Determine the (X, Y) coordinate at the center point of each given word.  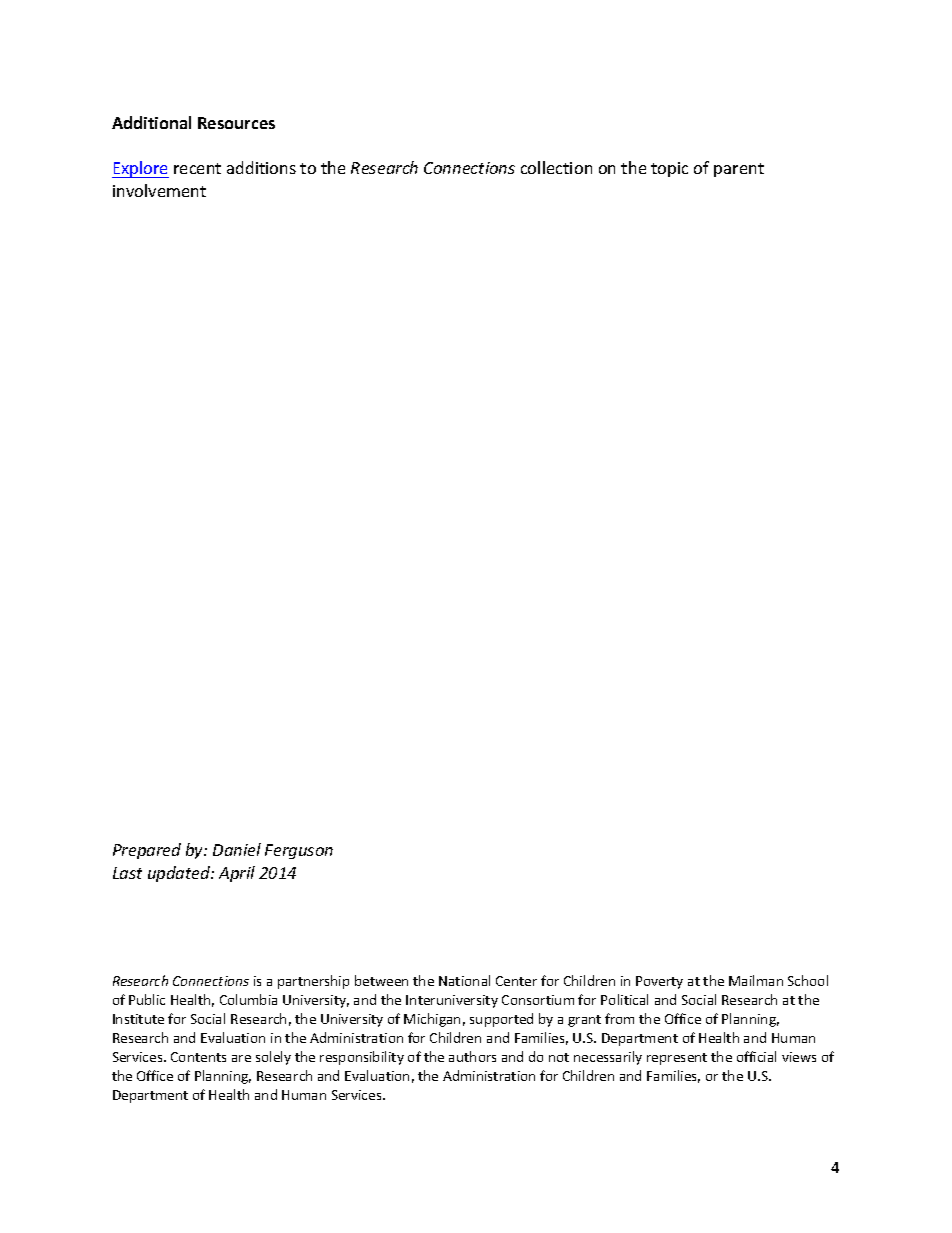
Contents (198, 1057)
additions (261, 167)
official (756, 1056)
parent (739, 170)
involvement (159, 190)
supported (501, 1020)
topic (669, 169)
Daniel (237, 849)
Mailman (756, 980)
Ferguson (299, 851)
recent (197, 168)
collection (556, 167)
